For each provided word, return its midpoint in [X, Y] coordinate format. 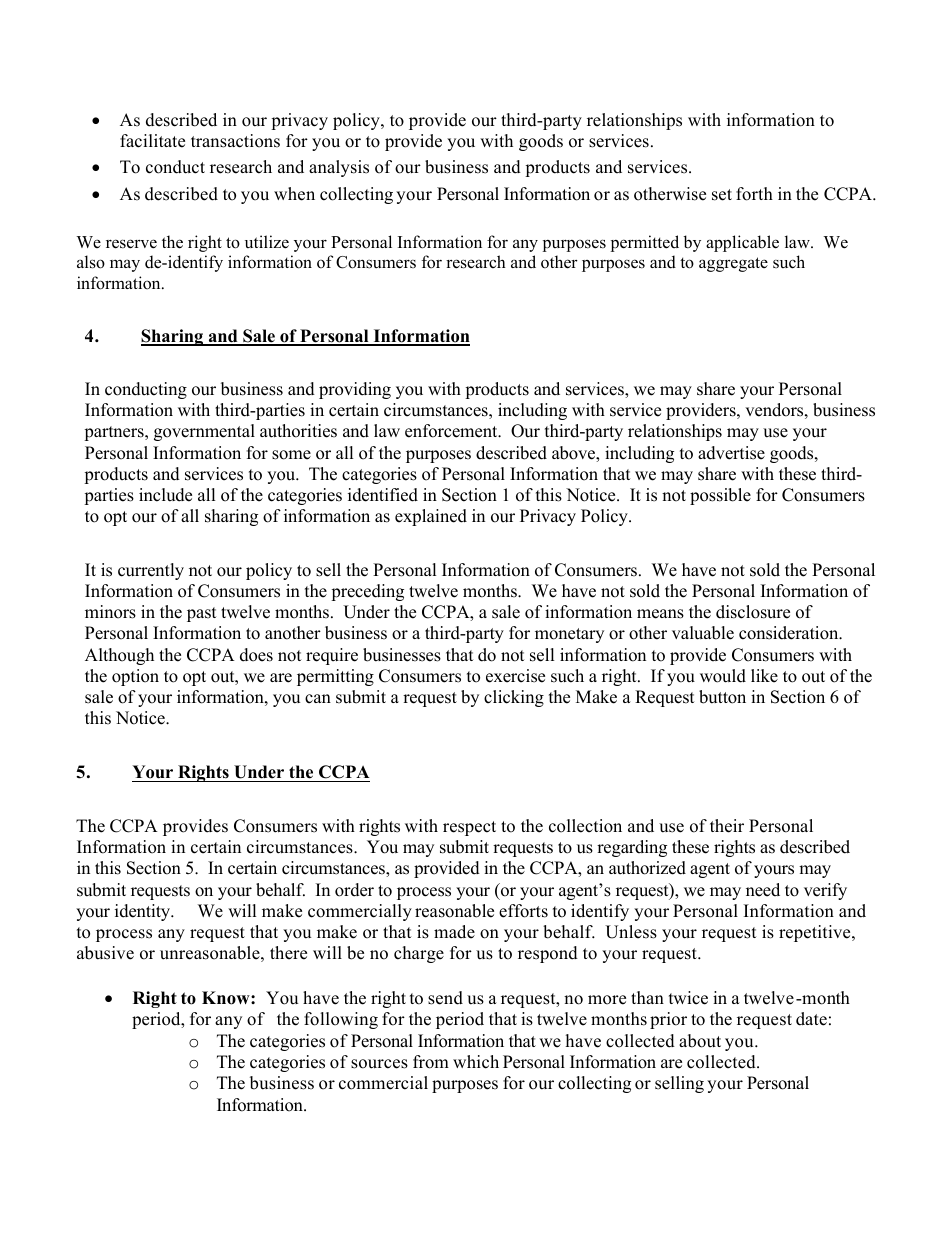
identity [144, 912]
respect [469, 828]
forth [754, 194]
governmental [204, 432]
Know [227, 998]
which [476, 1062]
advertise [731, 453]
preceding [367, 592]
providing [355, 390]
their [727, 826]
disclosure [753, 612]
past [202, 614]
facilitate [152, 141]
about [700, 1041]
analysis [339, 168]
